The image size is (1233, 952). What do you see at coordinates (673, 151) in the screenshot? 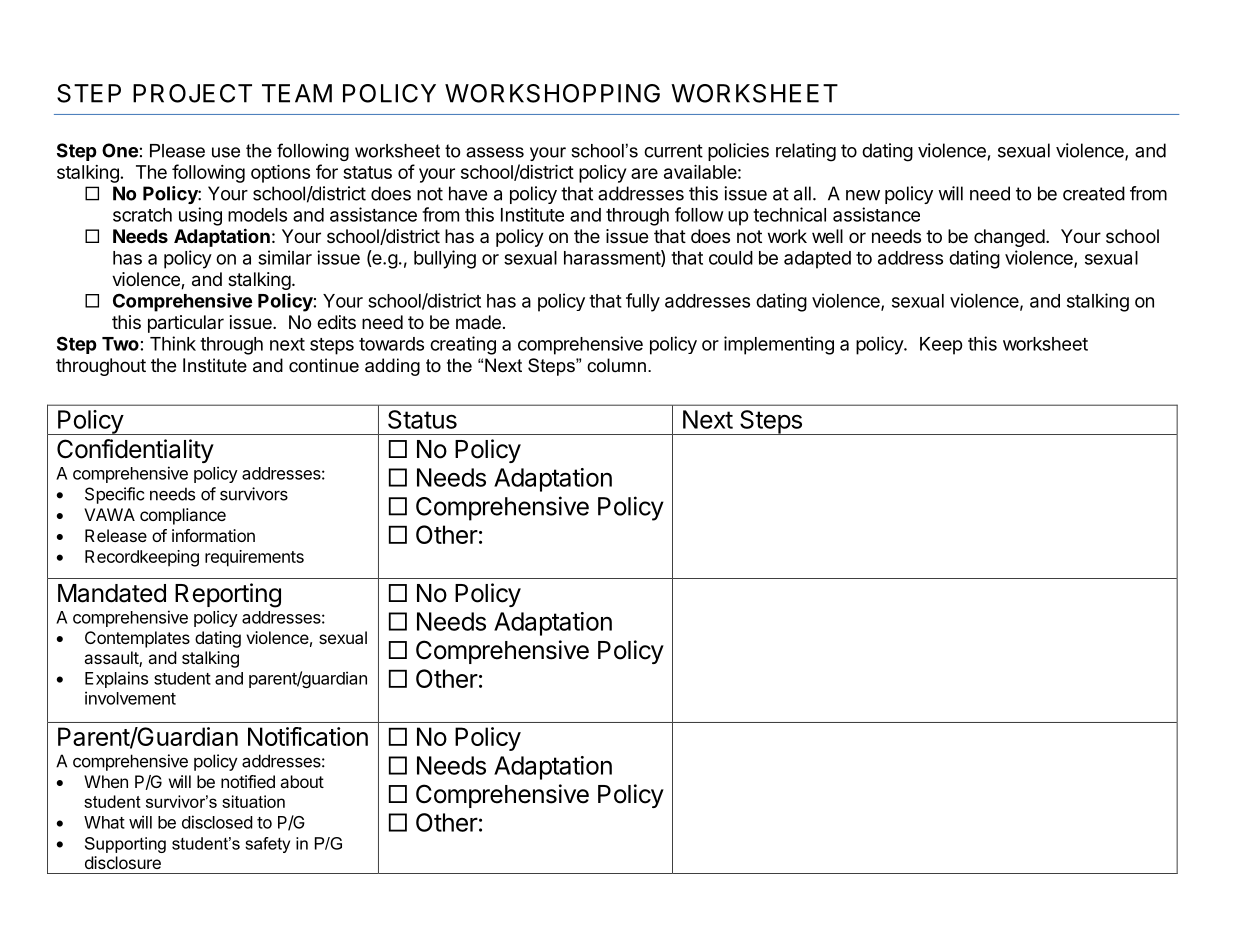
I see `current` at bounding box center [673, 151].
